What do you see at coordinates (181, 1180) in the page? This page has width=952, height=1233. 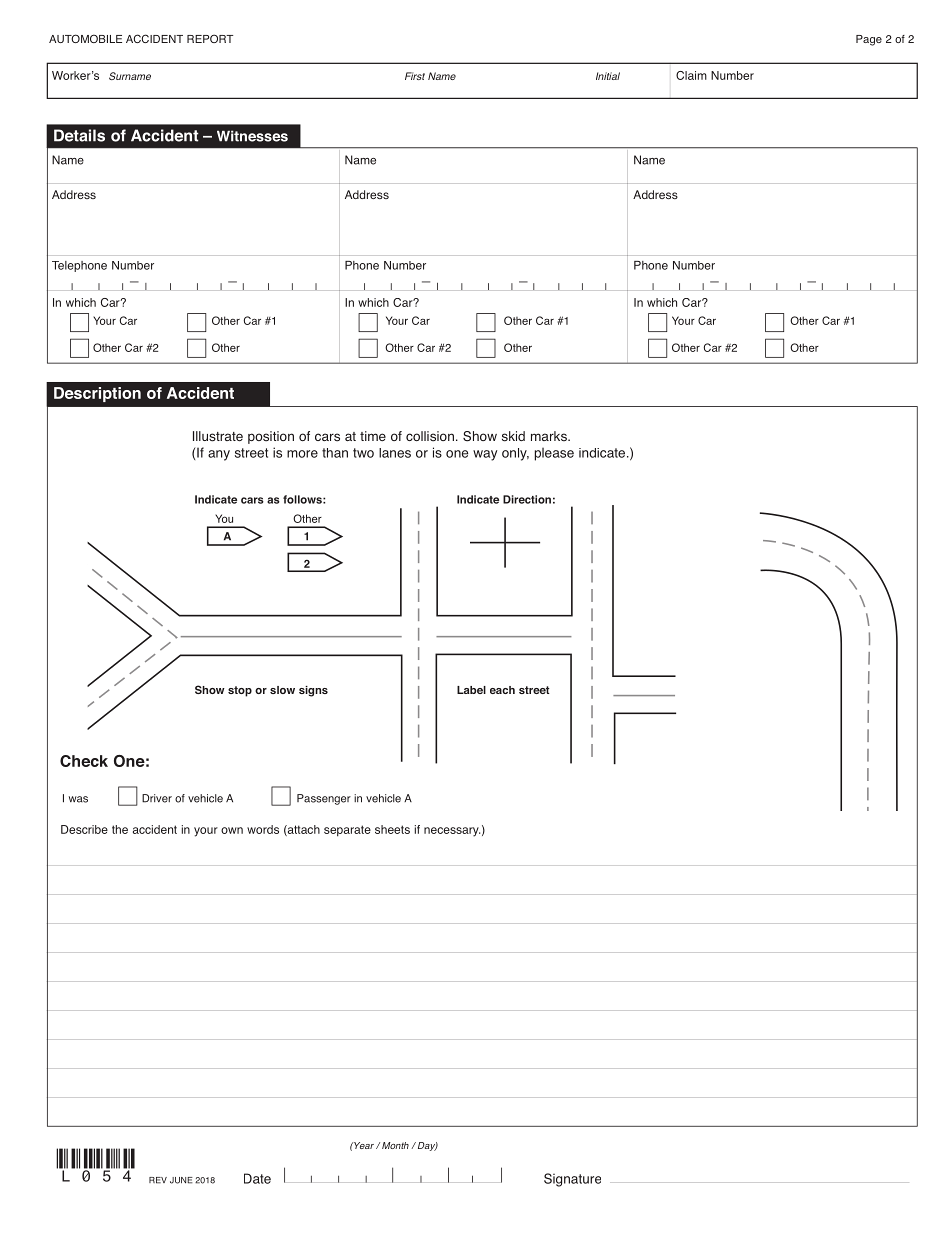 I see `JUNE` at bounding box center [181, 1180].
